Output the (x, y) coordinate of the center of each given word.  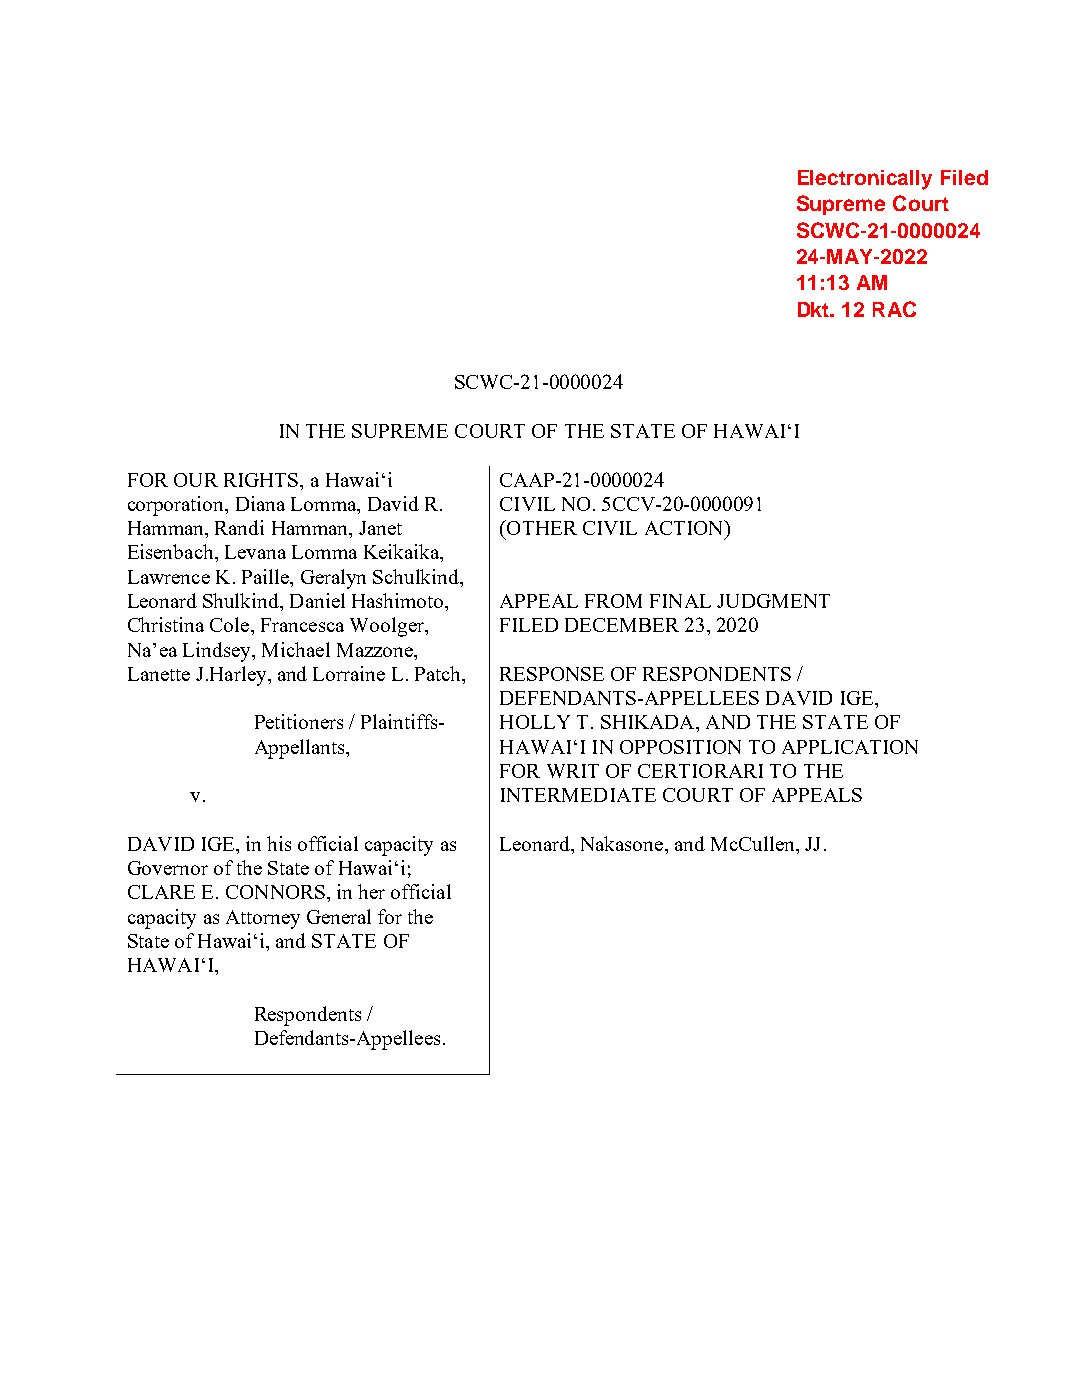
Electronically (865, 180)
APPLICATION (850, 747)
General (339, 916)
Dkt (815, 309)
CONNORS (275, 892)
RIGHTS (262, 480)
